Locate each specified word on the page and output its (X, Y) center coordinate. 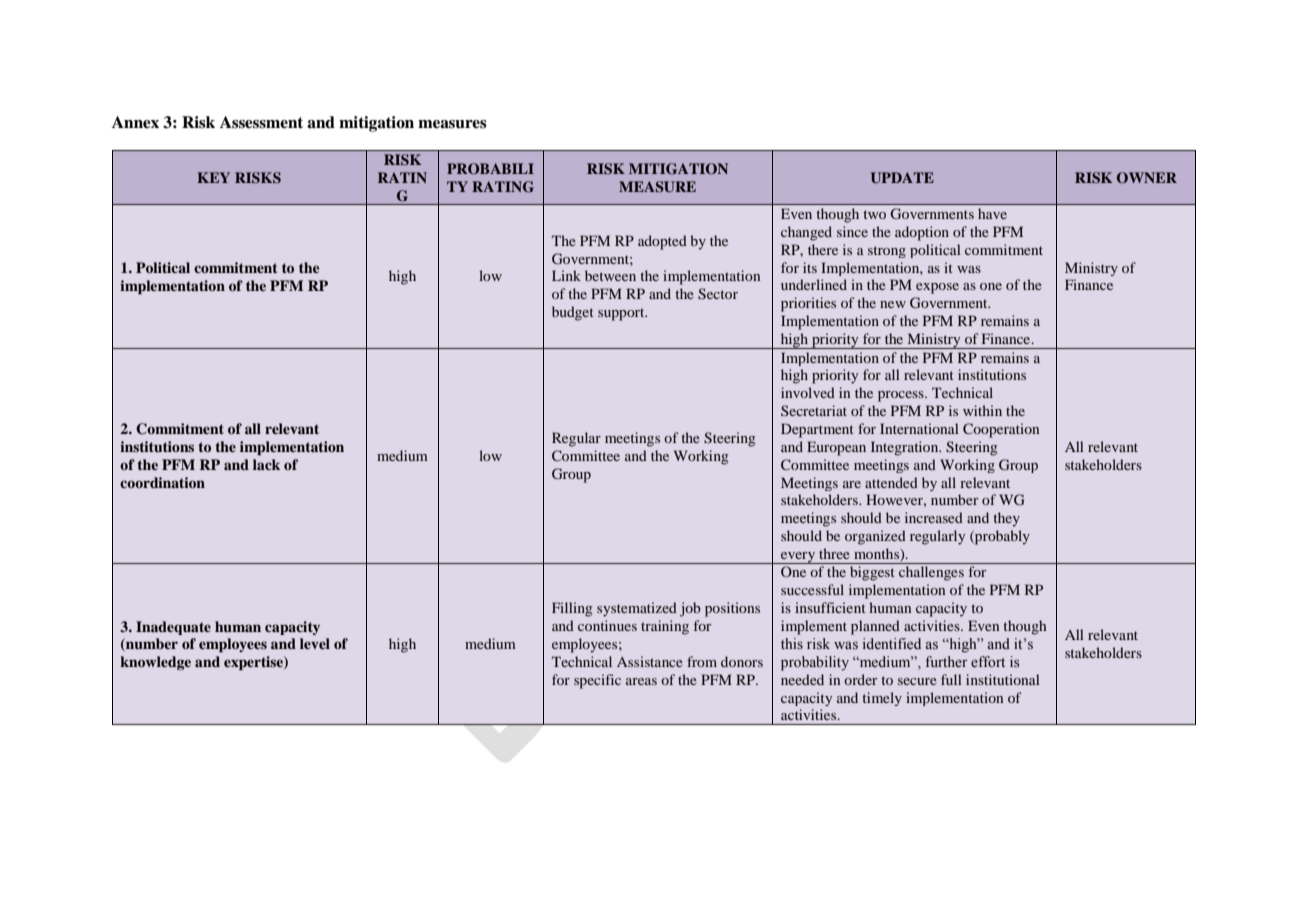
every (798, 558)
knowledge (155, 663)
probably (1001, 537)
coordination (162, 482)
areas (641, 681)
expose (937, 288)
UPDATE (902, 178)
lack (266, 464)
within (982, 410)
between (610, 275)
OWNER (1147, 178)
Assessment (261, 122)
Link (566, 275)
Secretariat (814, 410)
